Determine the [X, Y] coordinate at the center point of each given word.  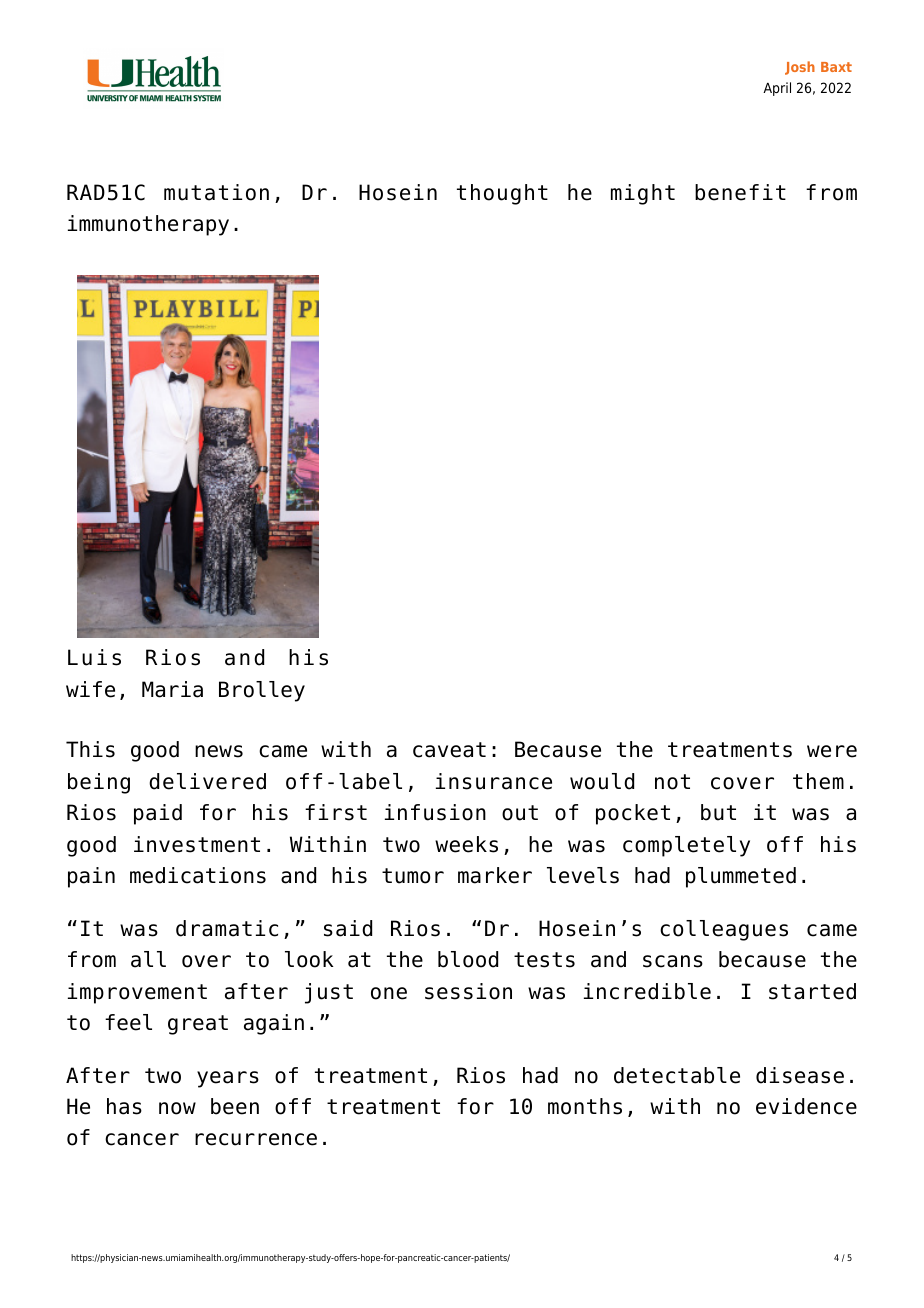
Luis [94, 657]
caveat [449, 750]
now [177, 1108]
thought [502, 194]
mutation [216, 192]
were [832, 751]
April [777, 89]
